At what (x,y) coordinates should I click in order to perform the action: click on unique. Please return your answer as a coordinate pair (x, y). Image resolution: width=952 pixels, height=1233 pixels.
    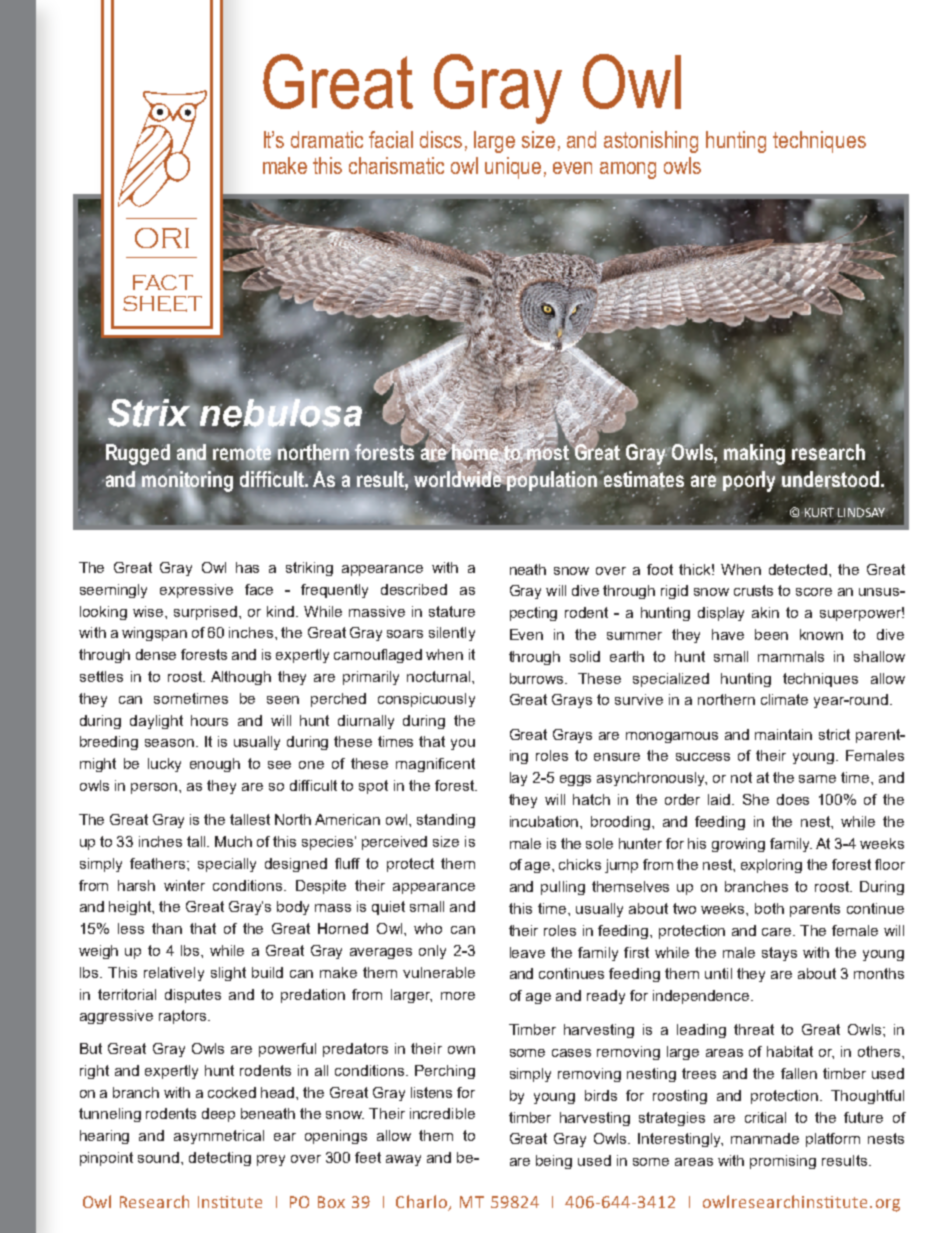
    Looking at the image, I should click on (513, 168).
